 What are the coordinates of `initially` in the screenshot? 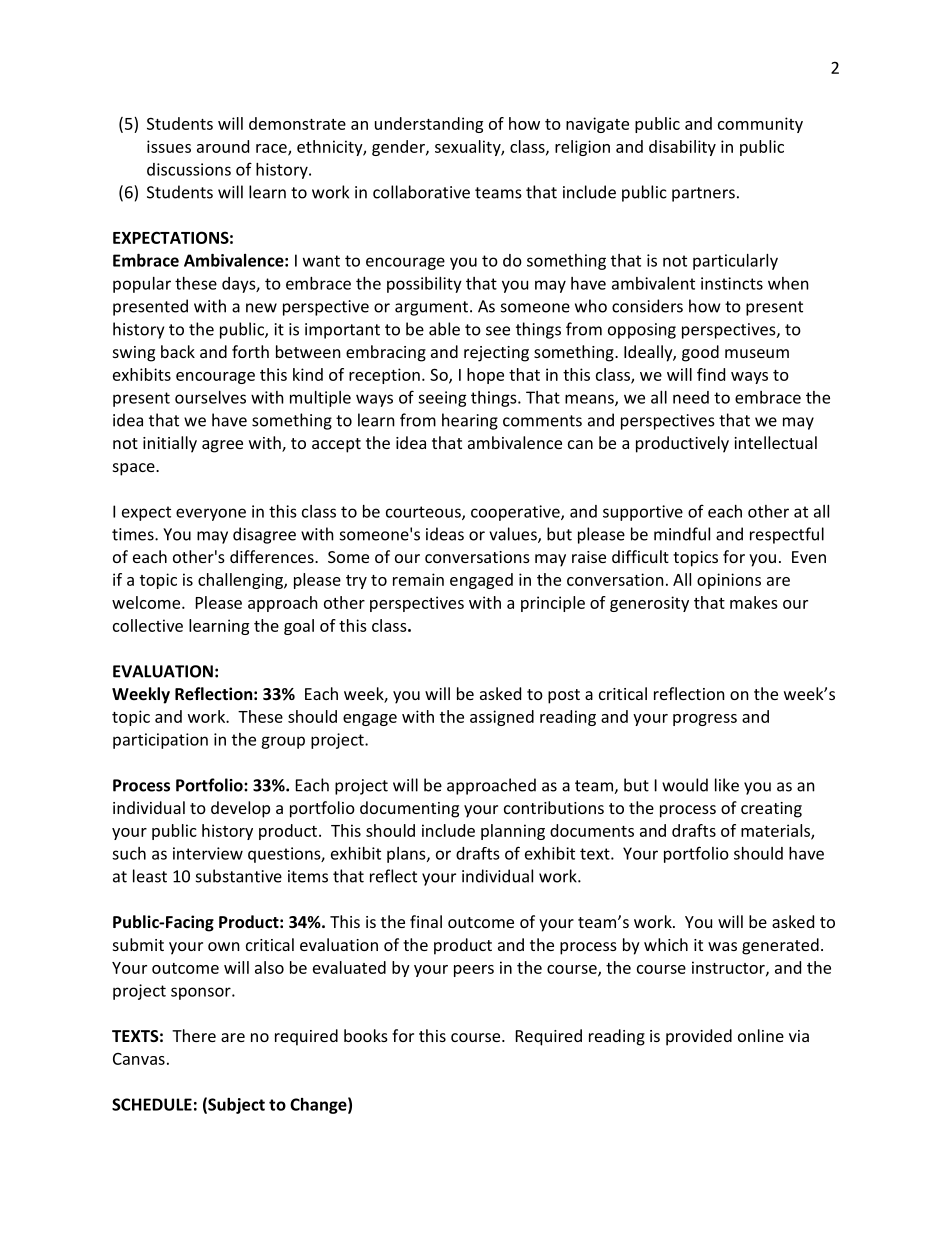 It's located at (170, 444).
